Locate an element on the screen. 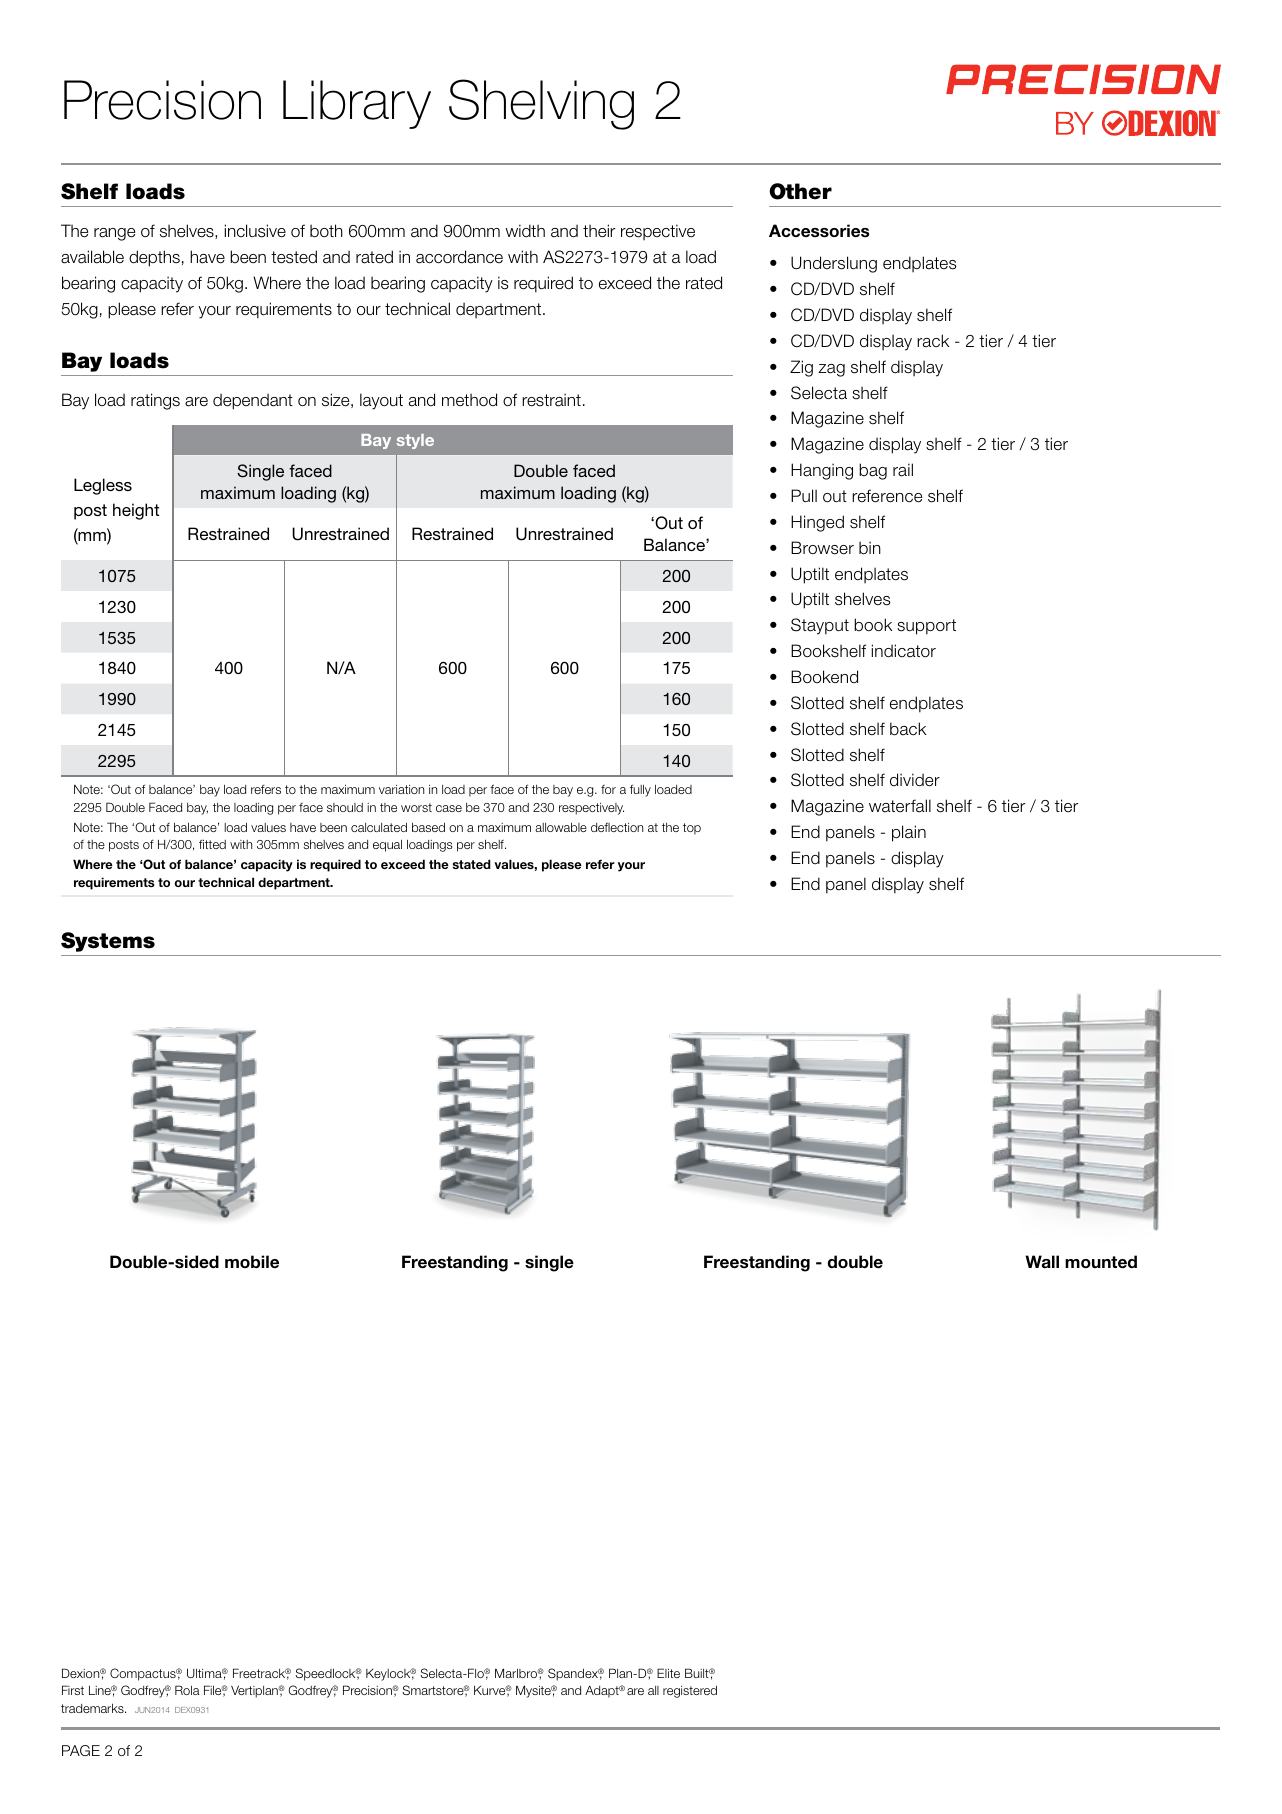 This screenshot has height=1814, width=1282. restraint is located at coordinates (551, 400).
